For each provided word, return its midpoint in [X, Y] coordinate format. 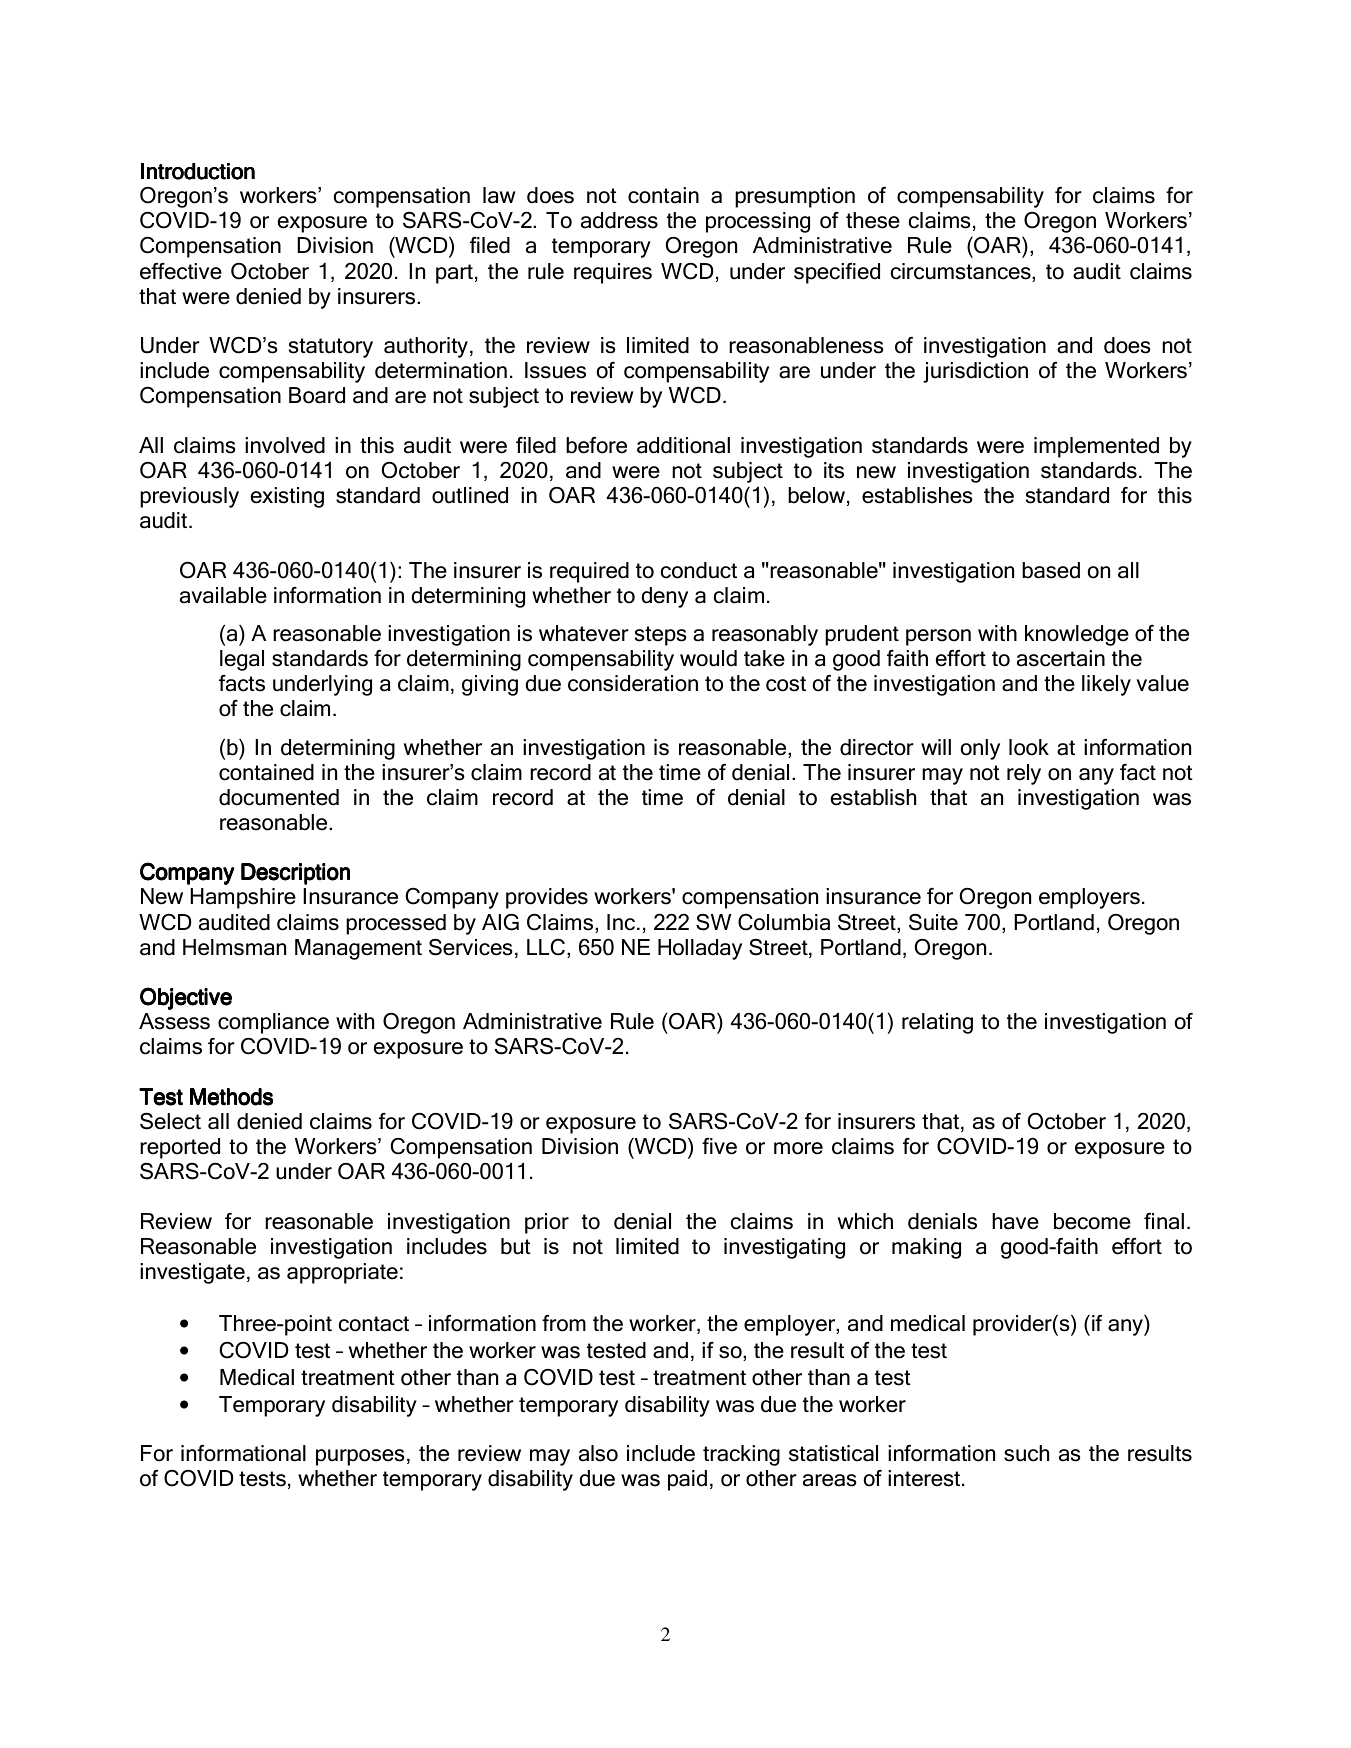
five [719, 1146]
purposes [360, 1457]
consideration [633, 683]
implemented [1096, 447]
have [1015, 1221]
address [619, 220]
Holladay [700, 949]
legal [242, 660]
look [1029, 747]
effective [181, 271]
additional [683, 445]
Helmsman [234, 947]
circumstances [962, 272]
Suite [933, 922]
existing [287, 497]
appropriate [342, 1273]
